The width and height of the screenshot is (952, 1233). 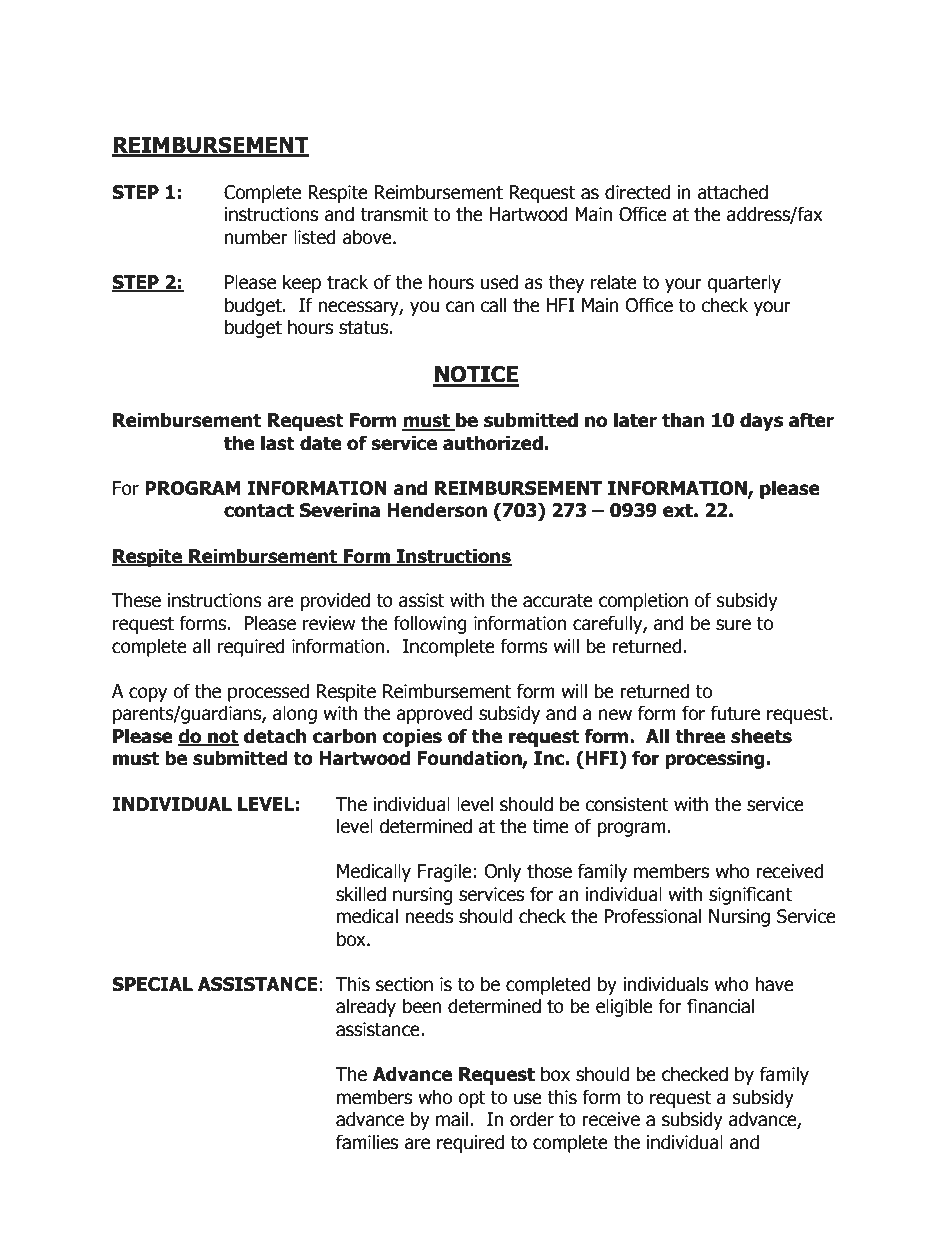 I want to click on attached, so click(x=732, y=192).
